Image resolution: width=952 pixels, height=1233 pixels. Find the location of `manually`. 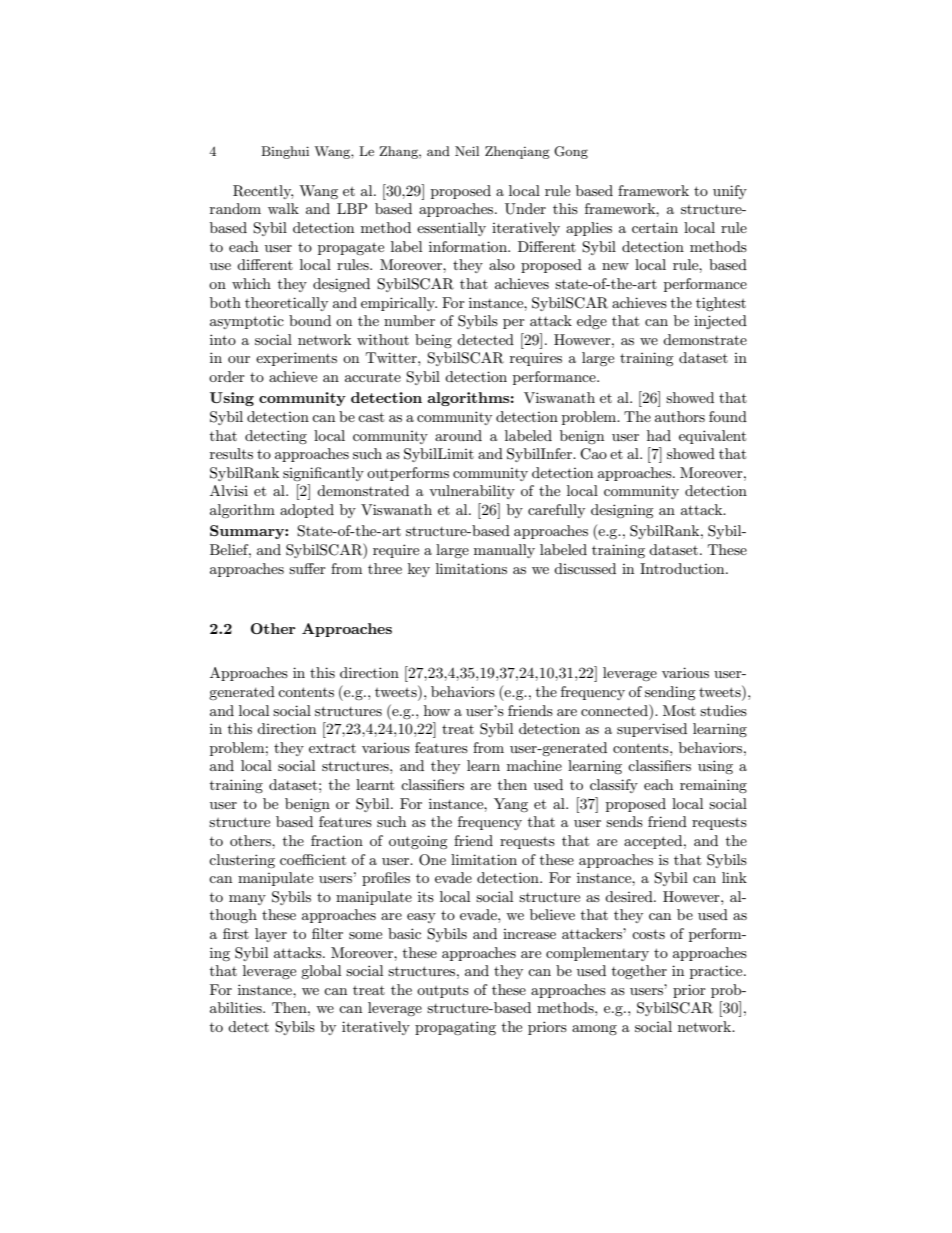

manually is located at coordinates (504, 551).
